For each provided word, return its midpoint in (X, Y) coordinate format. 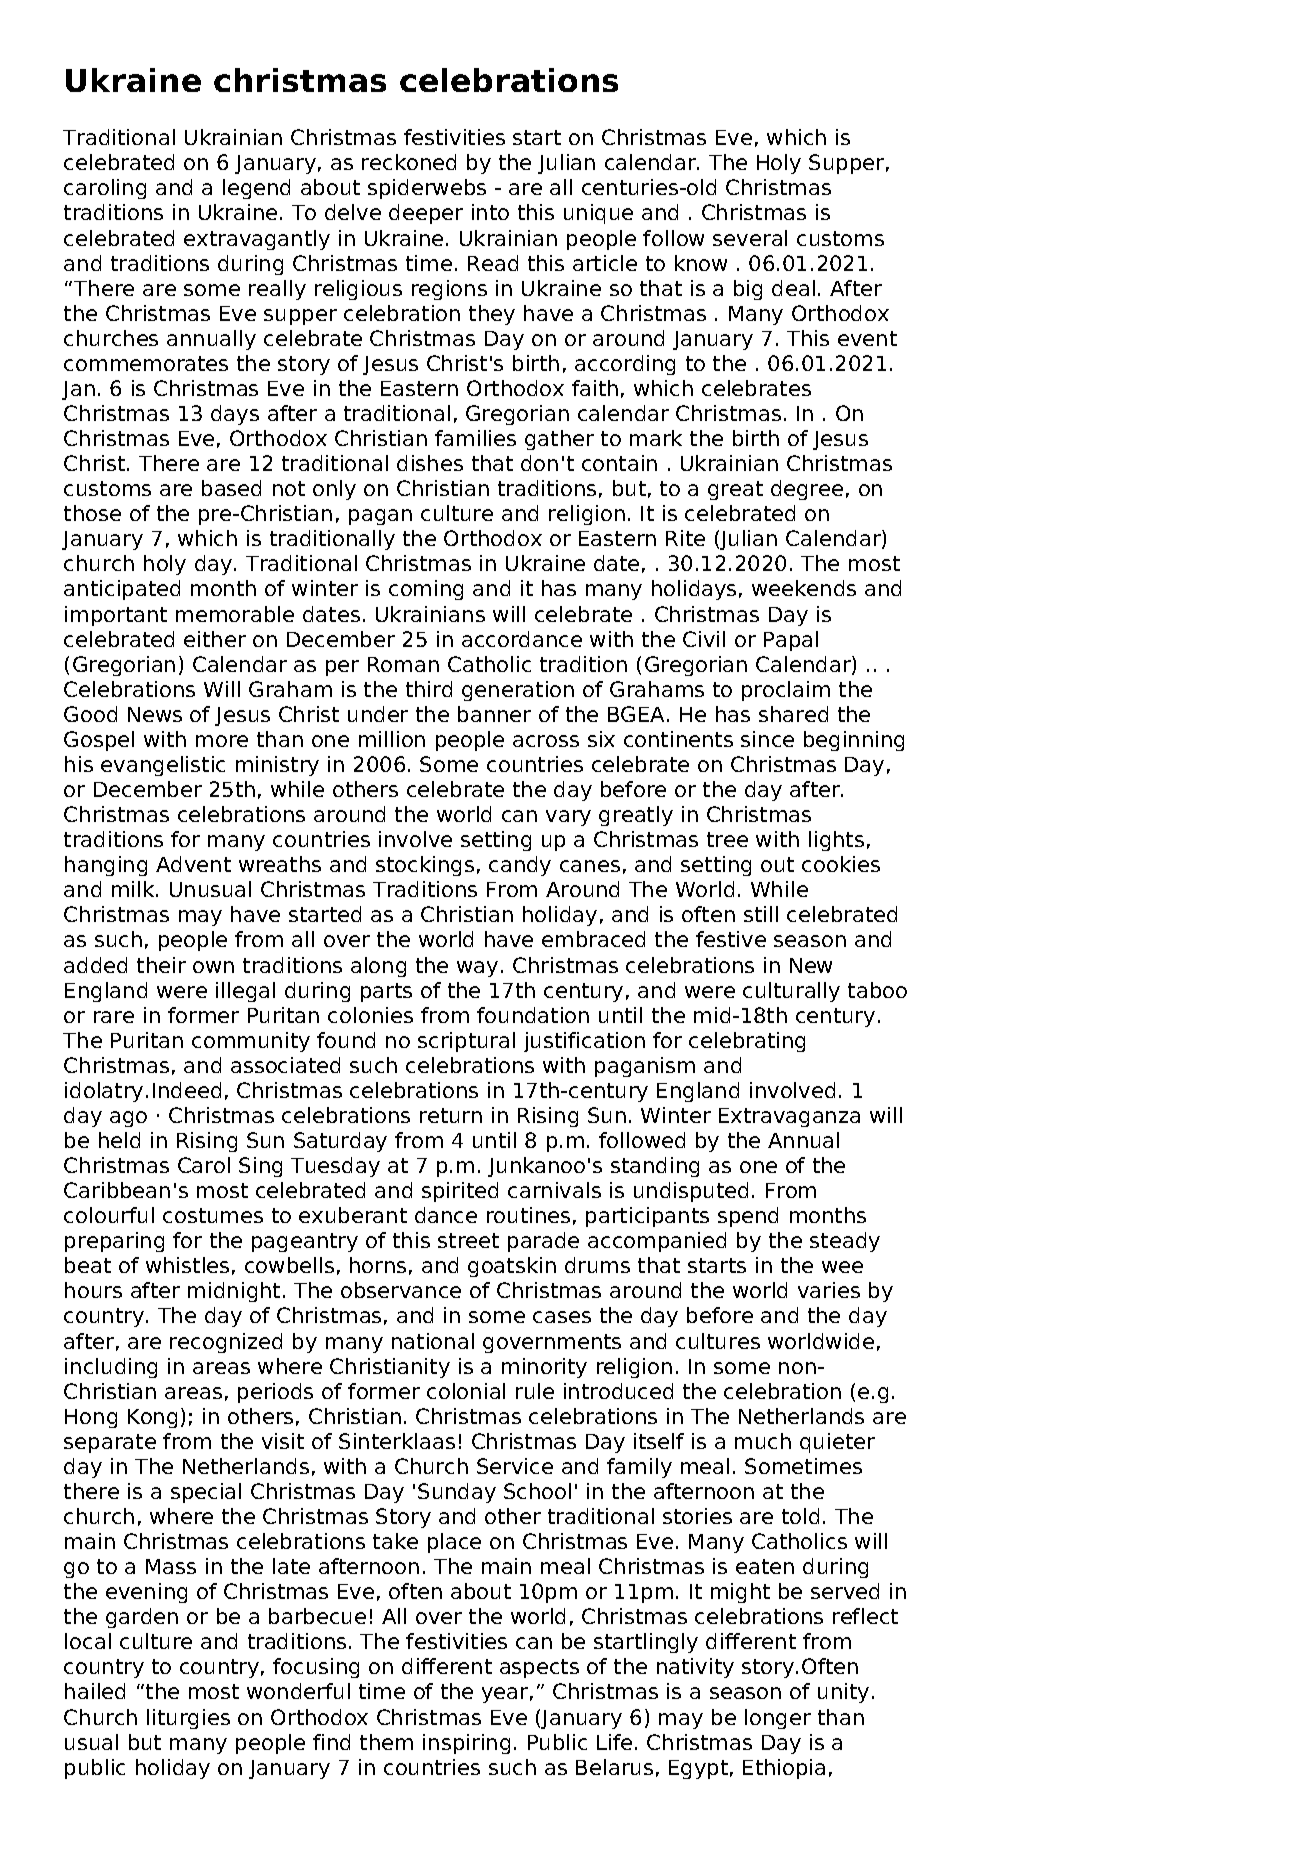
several (750, 238)
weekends (804, 588)
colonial (466, 1391)
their (161, 965)
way (477, 969)
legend (256, 189)
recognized (226, 1343)
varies (829, 1290)
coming (426, 590)
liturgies (188, 1719)
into (490, 212)
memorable (235, 614)
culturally (791, 992)
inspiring (466, 1744)
